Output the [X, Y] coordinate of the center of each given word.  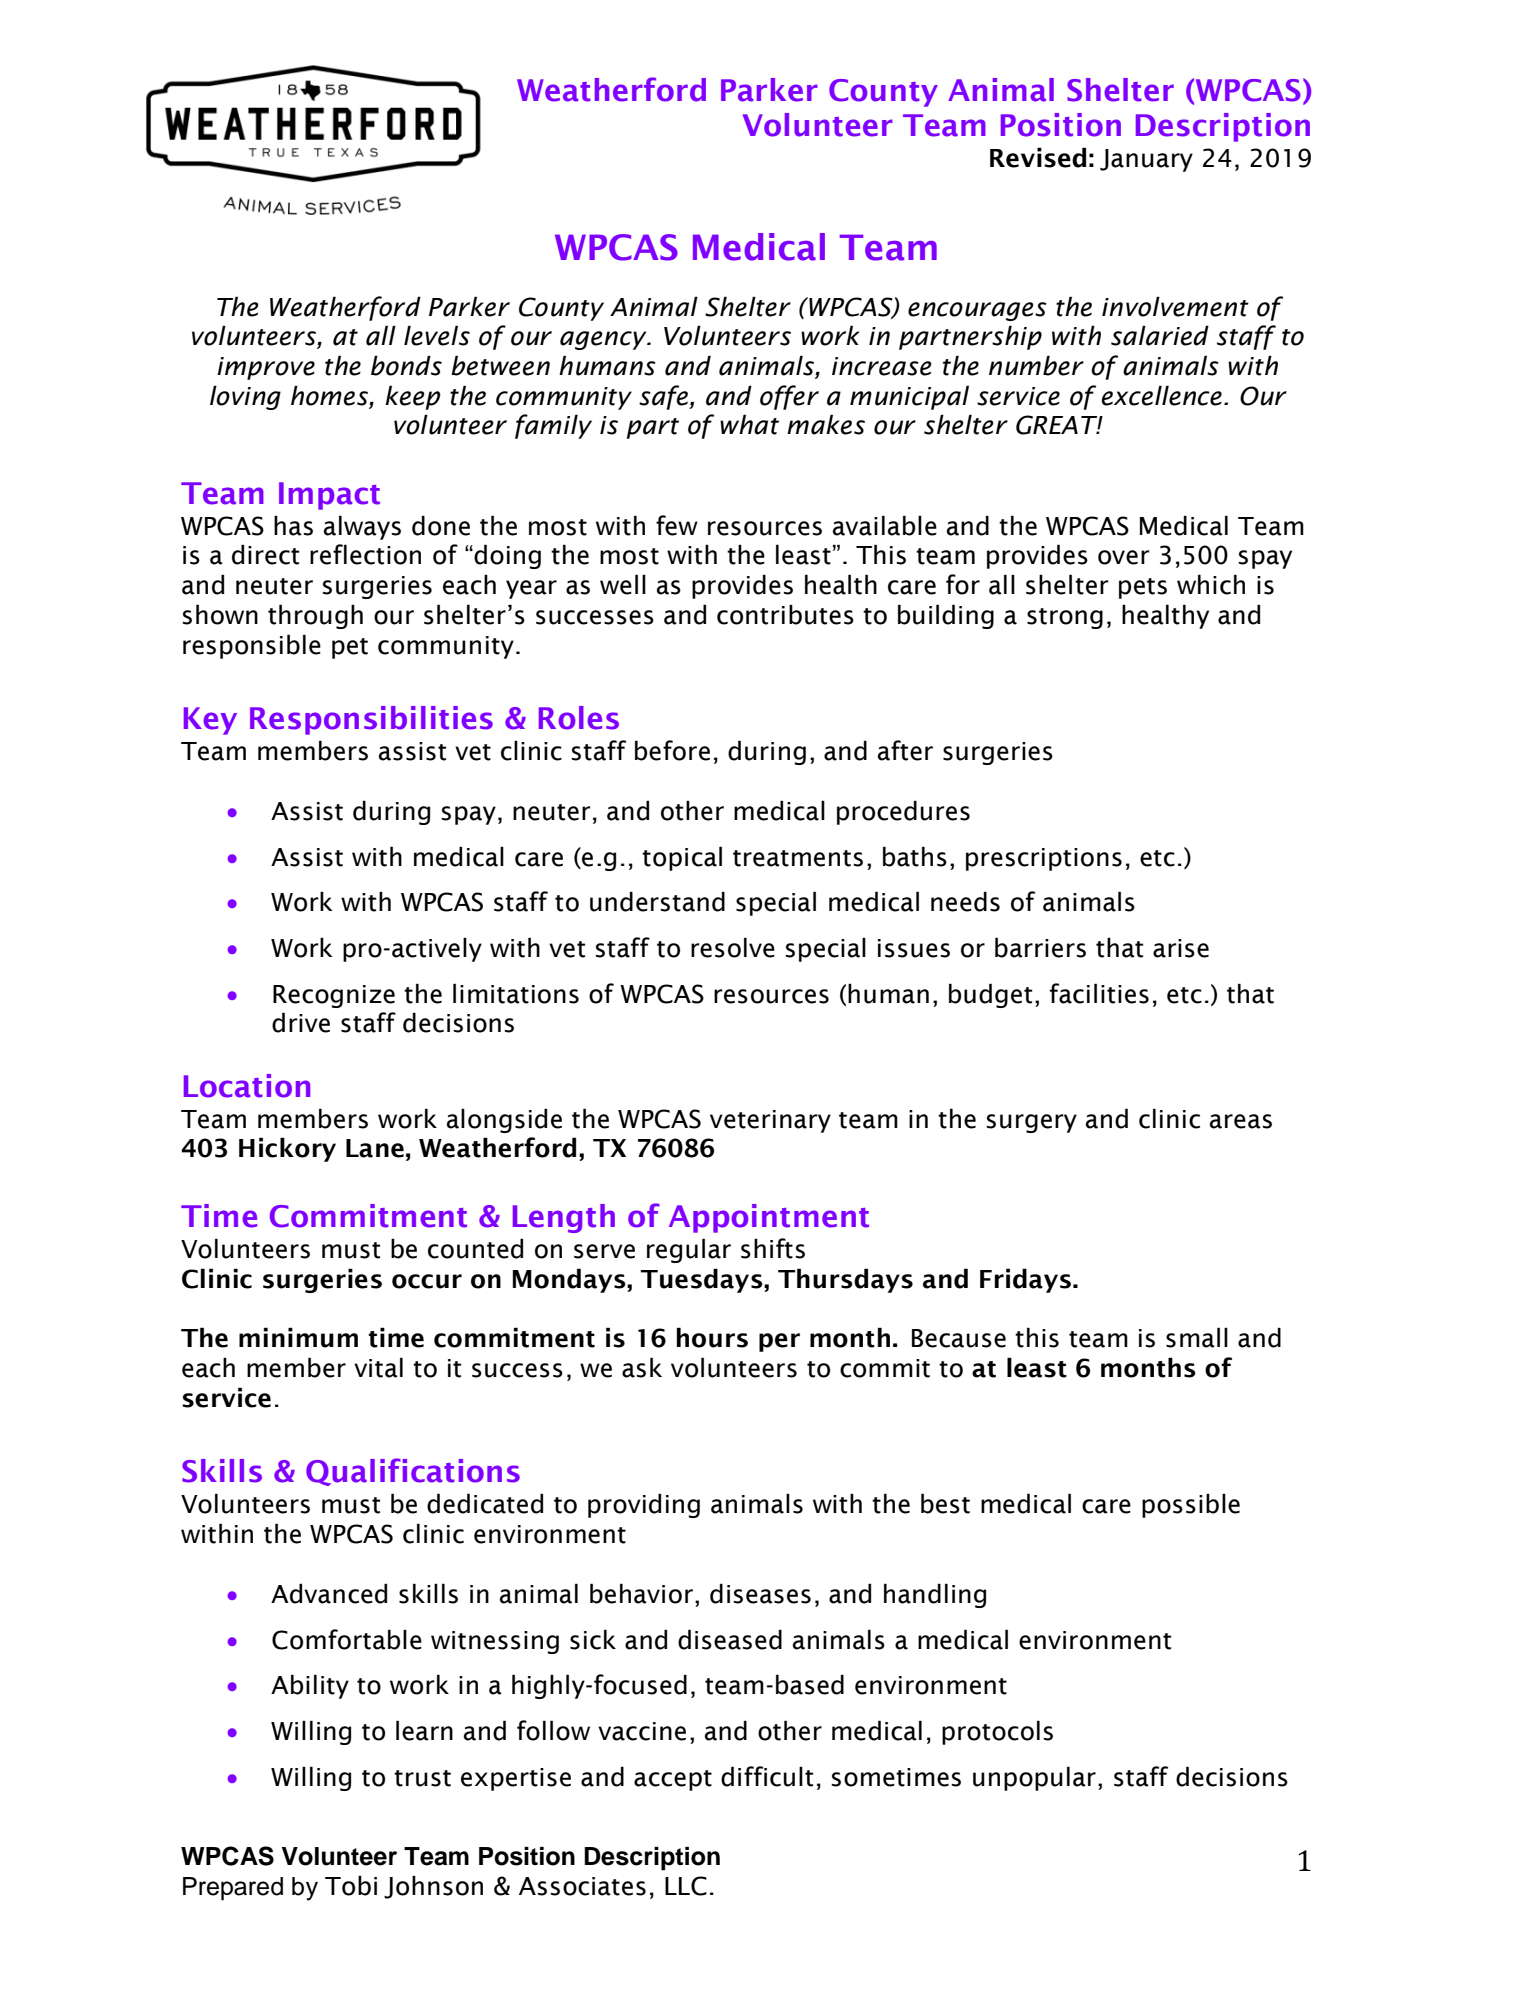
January [1146, 160]
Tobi [351, 1885]
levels [437, 335]
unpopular [1034, 1778]
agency [604, 340]
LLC [686, 1886]
